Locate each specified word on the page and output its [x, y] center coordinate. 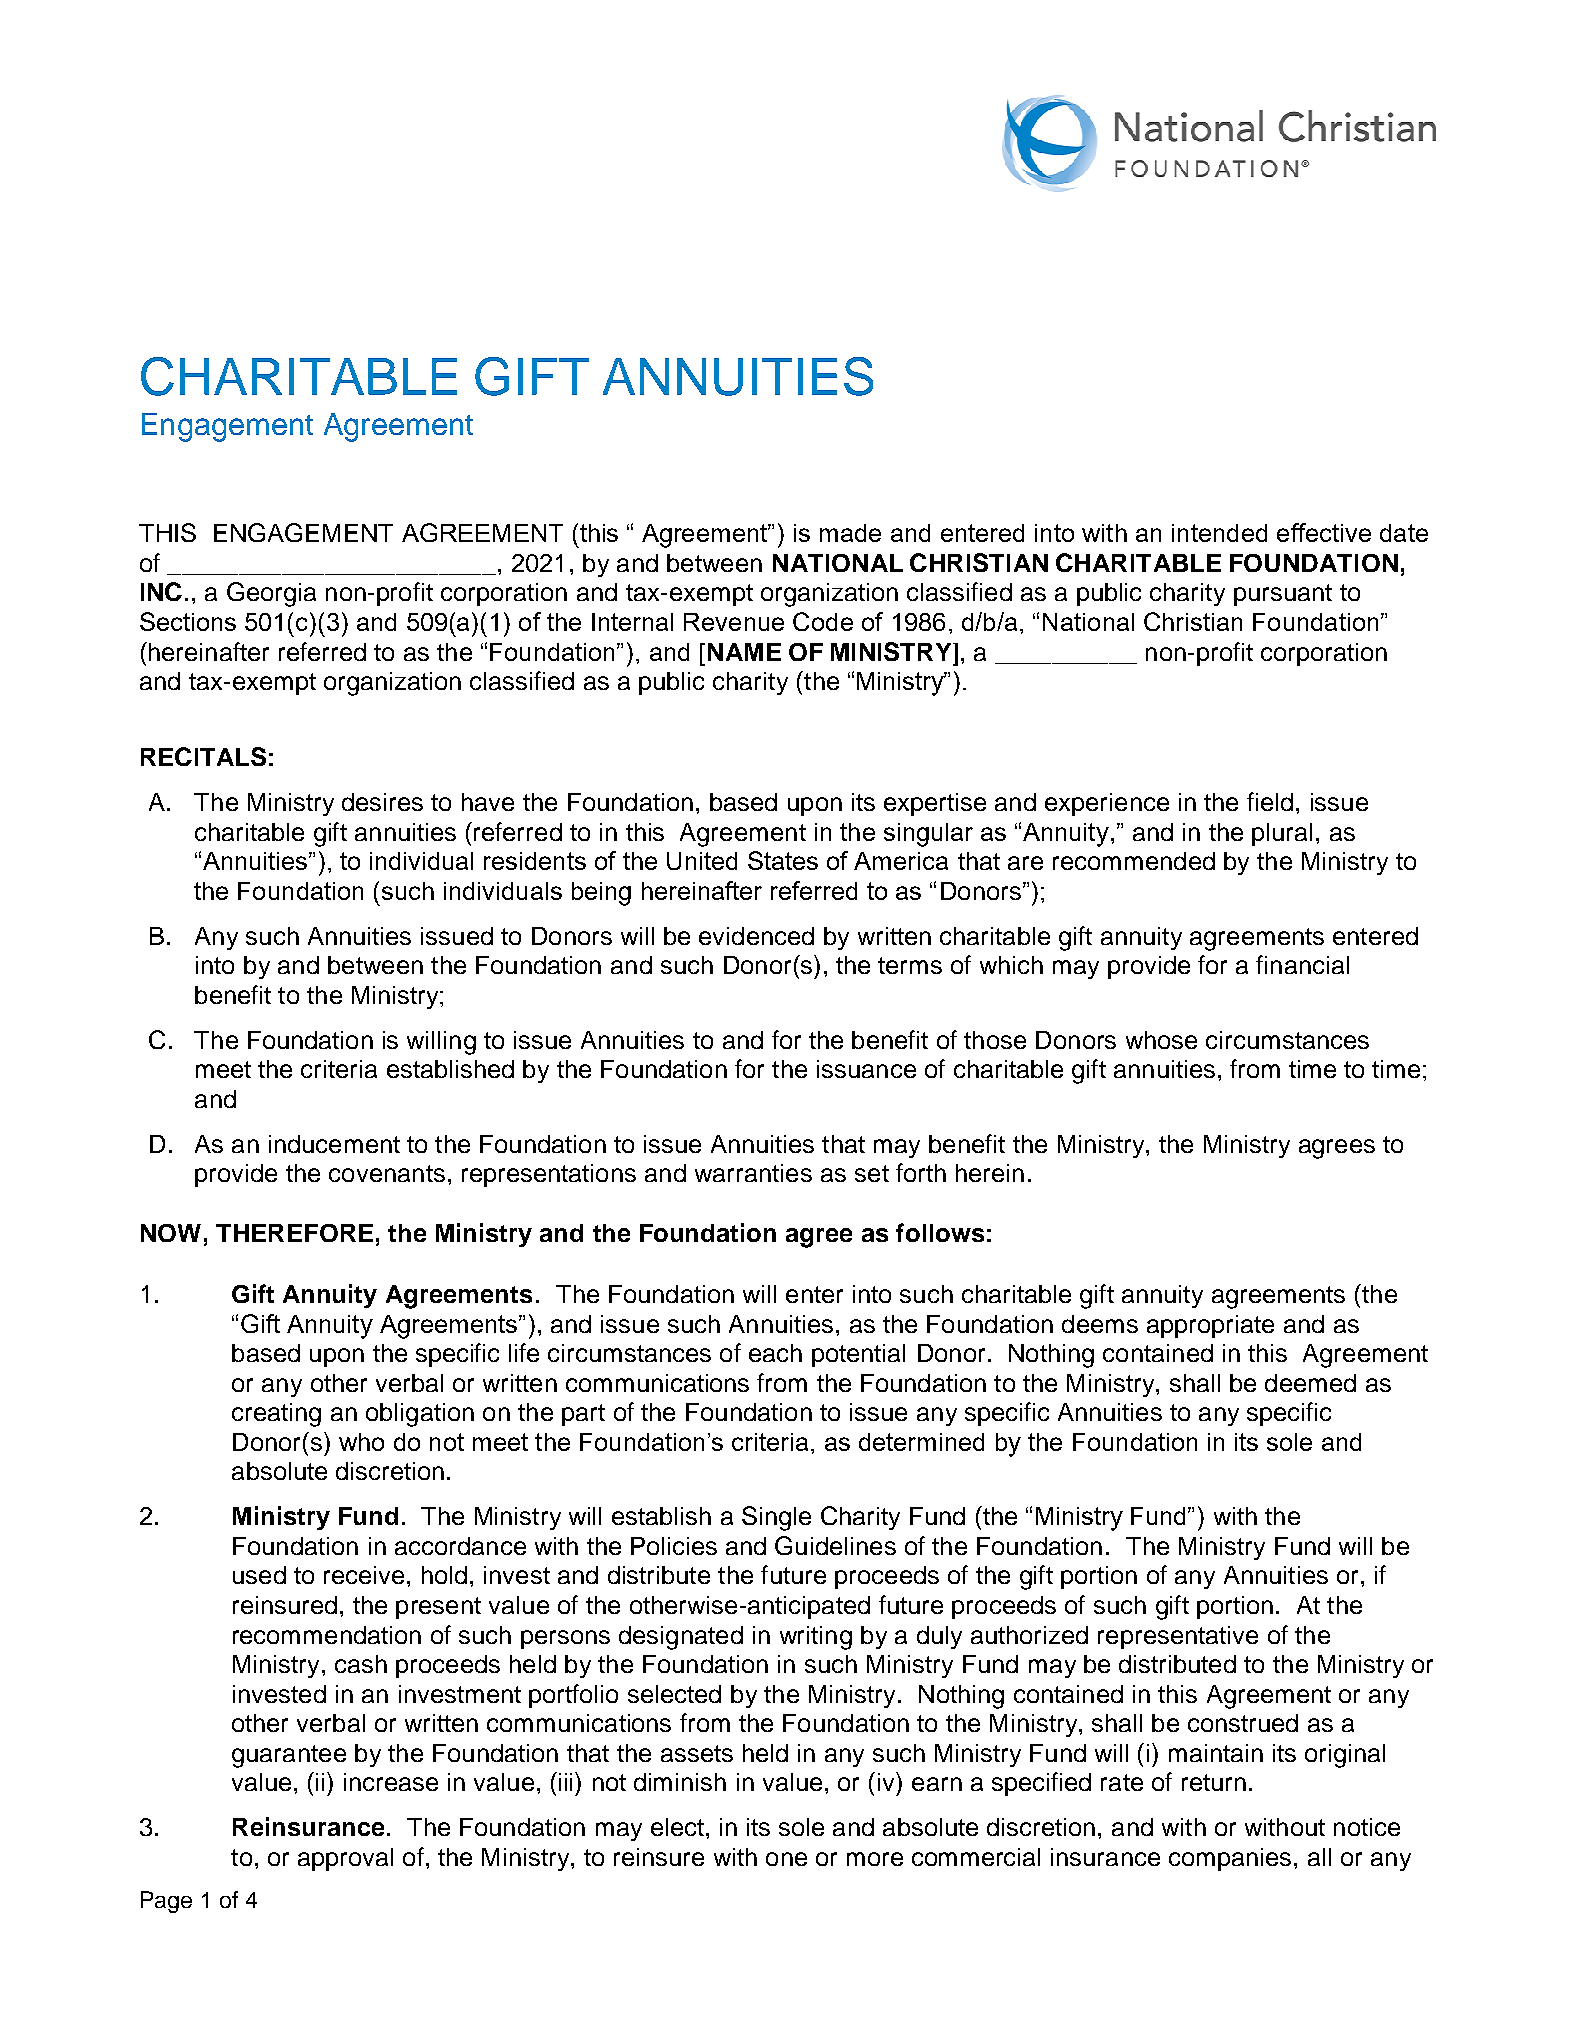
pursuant [1283, 595]
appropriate [1210, 1326]
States [783, 860]
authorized [1029, 1635]
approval [345, 1859]
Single [776, 1518]
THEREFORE [294, 1233]
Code [823, 621]
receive [364, 1575]
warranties [753, 1173]
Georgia [271, 594]
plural [1282, 834]
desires [382, 802]
